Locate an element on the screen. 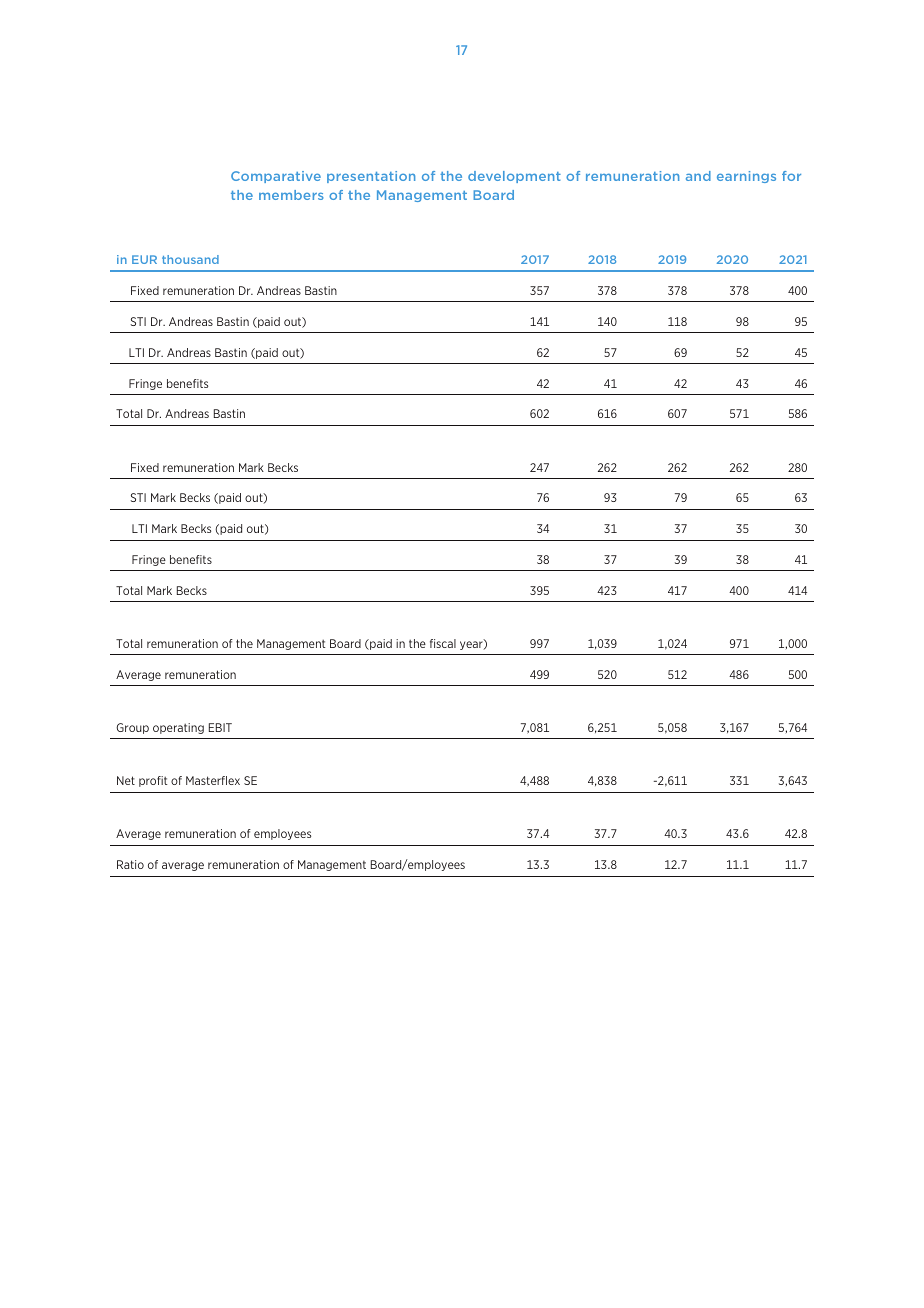 Image resolution: width=924 pixels, height=1308 pixels. Comparative is located at coordinates (276, 177).
